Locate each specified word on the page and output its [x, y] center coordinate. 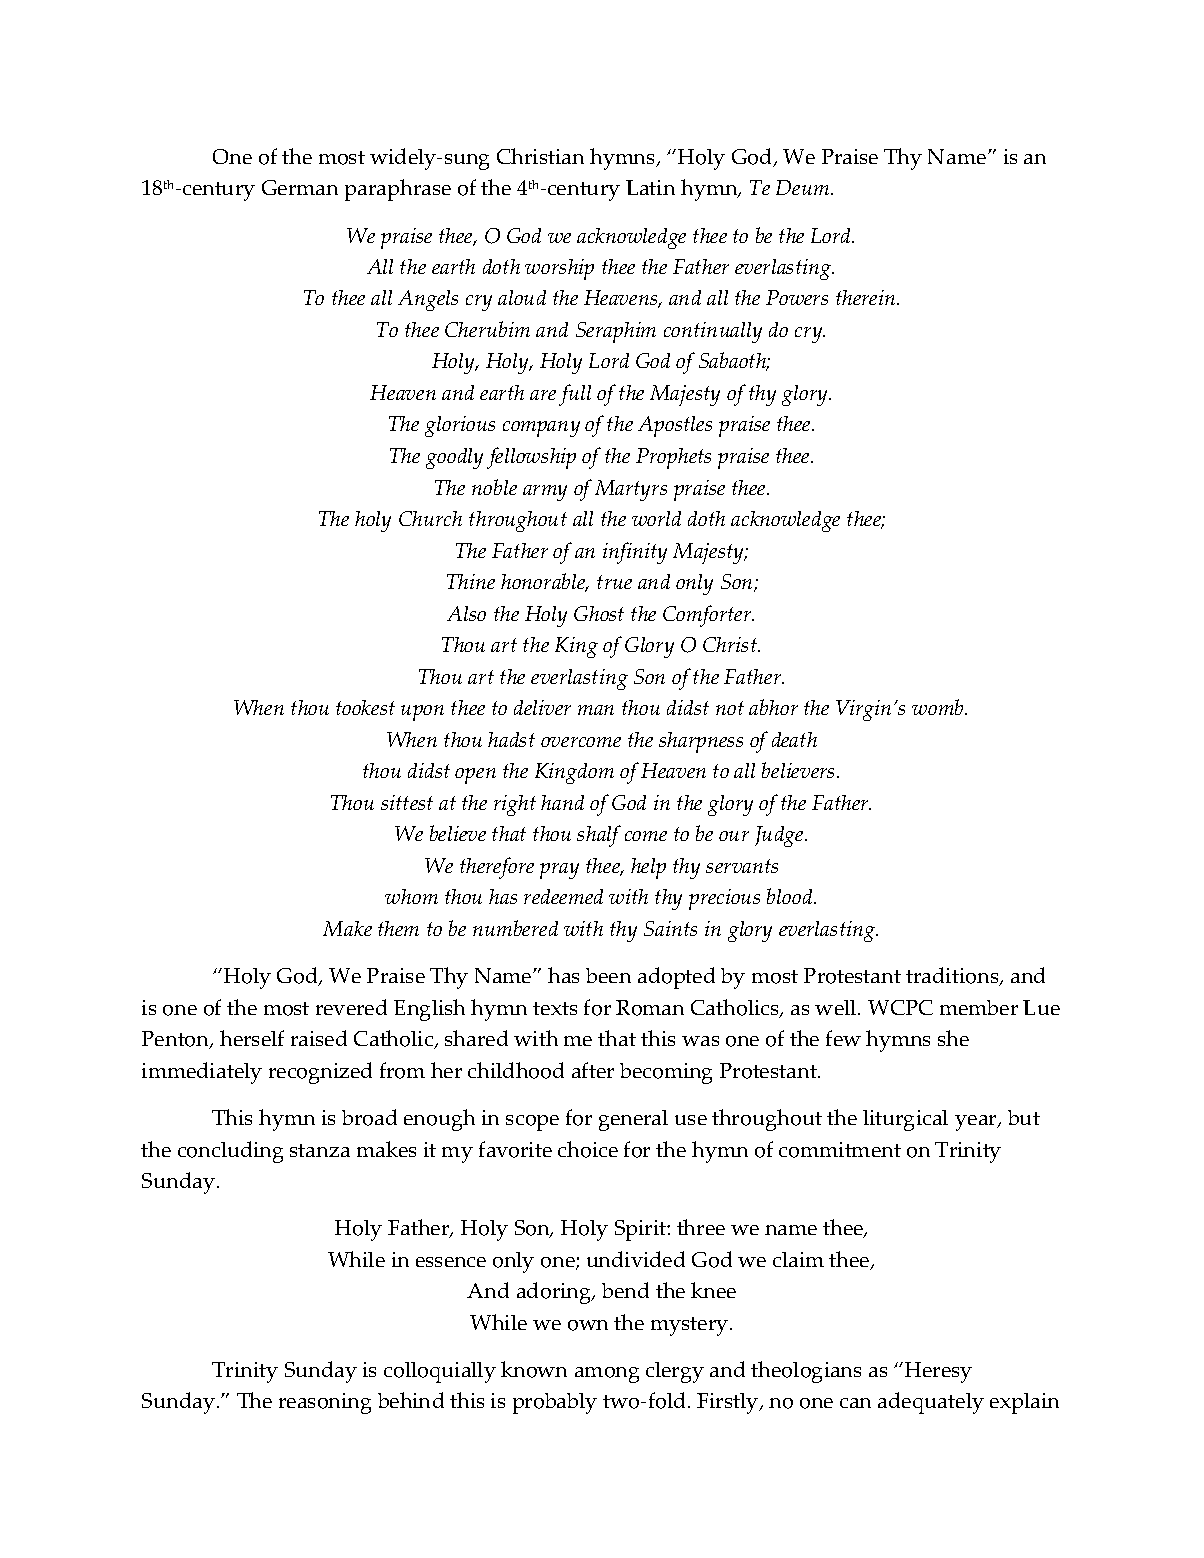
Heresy [937, 1372]
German [300, 187]
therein [867, 297]
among [607, 1375]
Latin [650, 187]
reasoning [325, 1403]
